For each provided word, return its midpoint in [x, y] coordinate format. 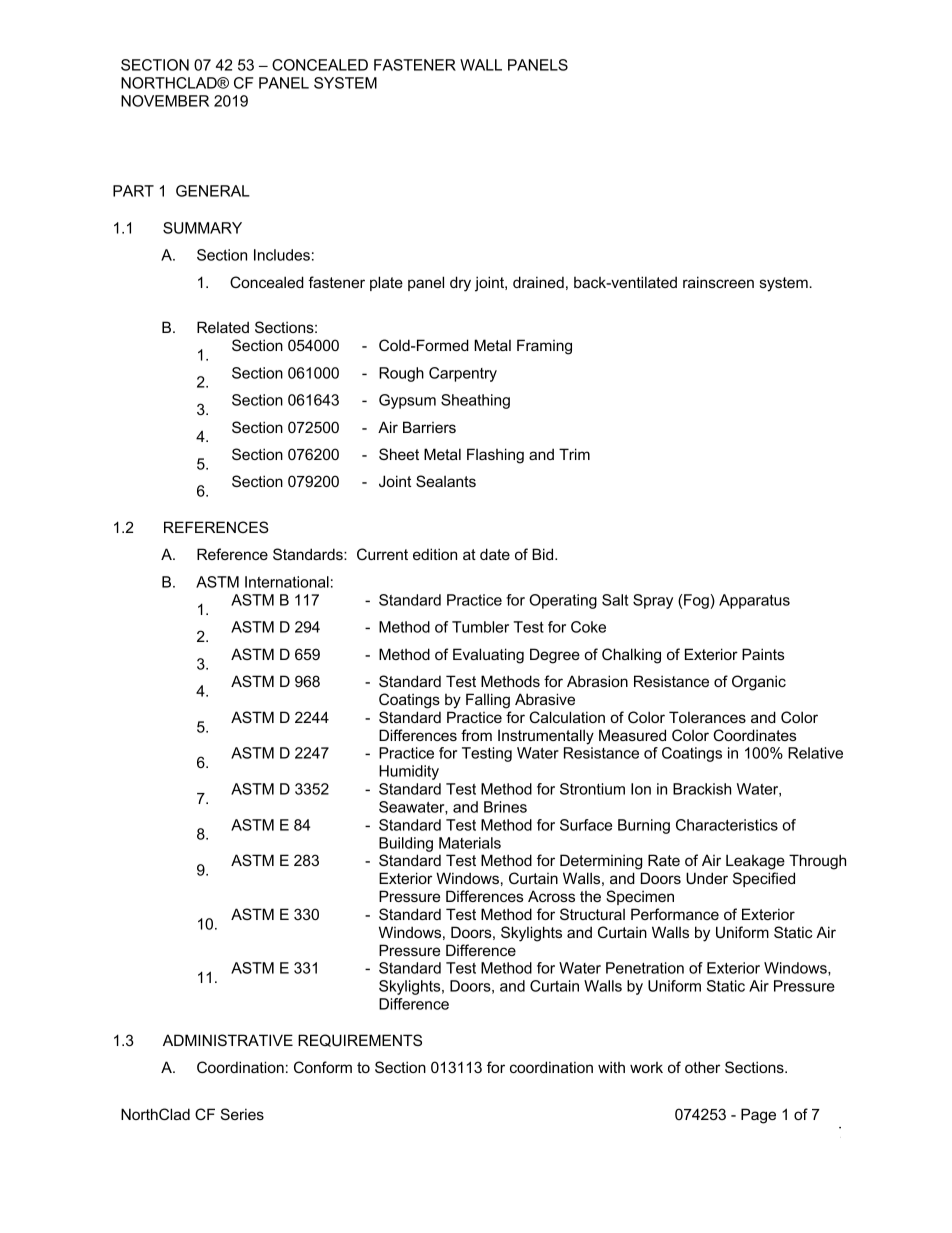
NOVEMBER [165, 101]
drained [538, 282]
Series [242, 1114]
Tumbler [480, 627]
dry [460, 284]
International [287, 582]
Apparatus [754, 601]
